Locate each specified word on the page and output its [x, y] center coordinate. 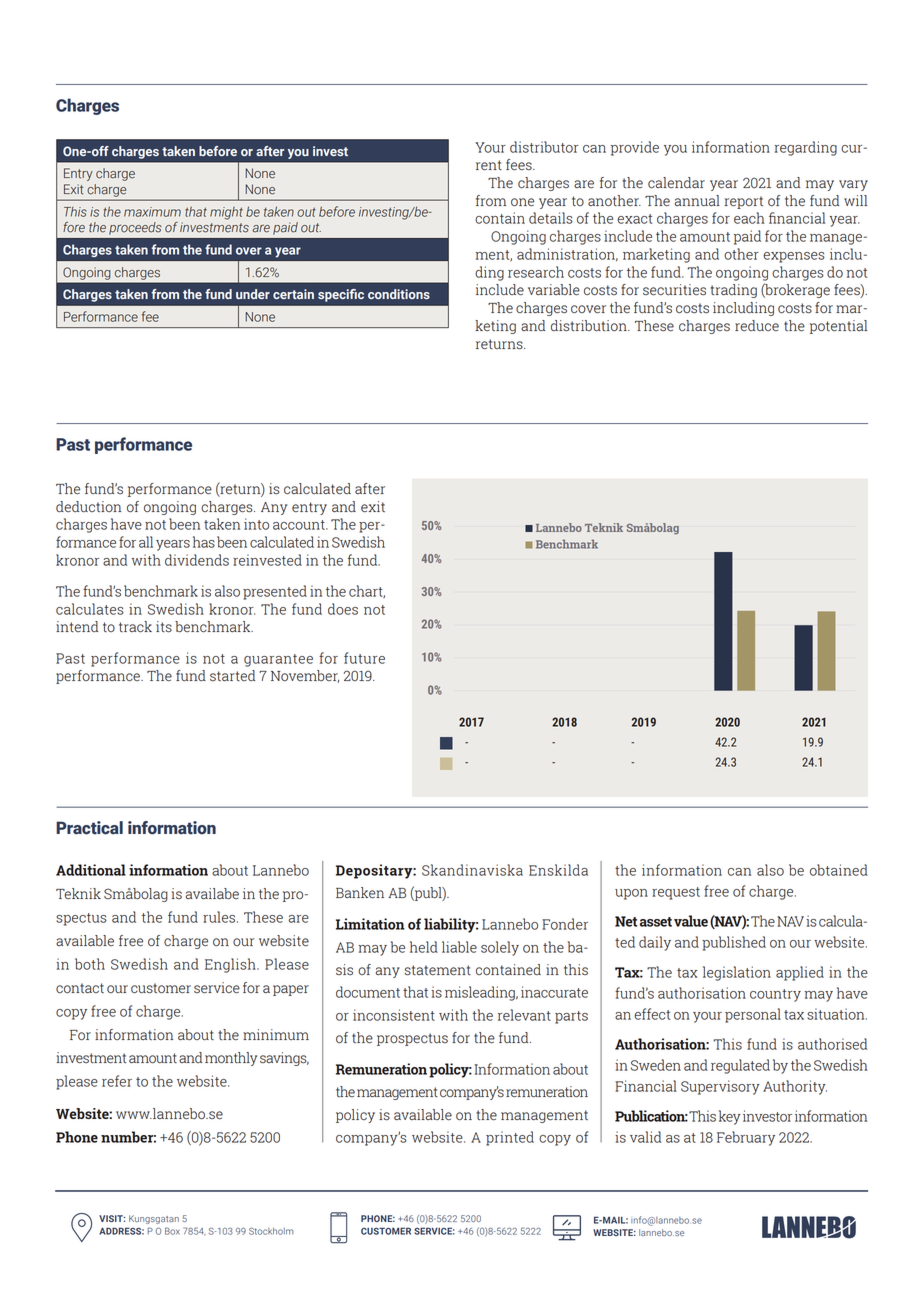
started [232, 675]
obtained [839, 870]
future [364, 658]
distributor [544, 147]
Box [172, 1231]
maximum [152, 212]
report [743, 202]
